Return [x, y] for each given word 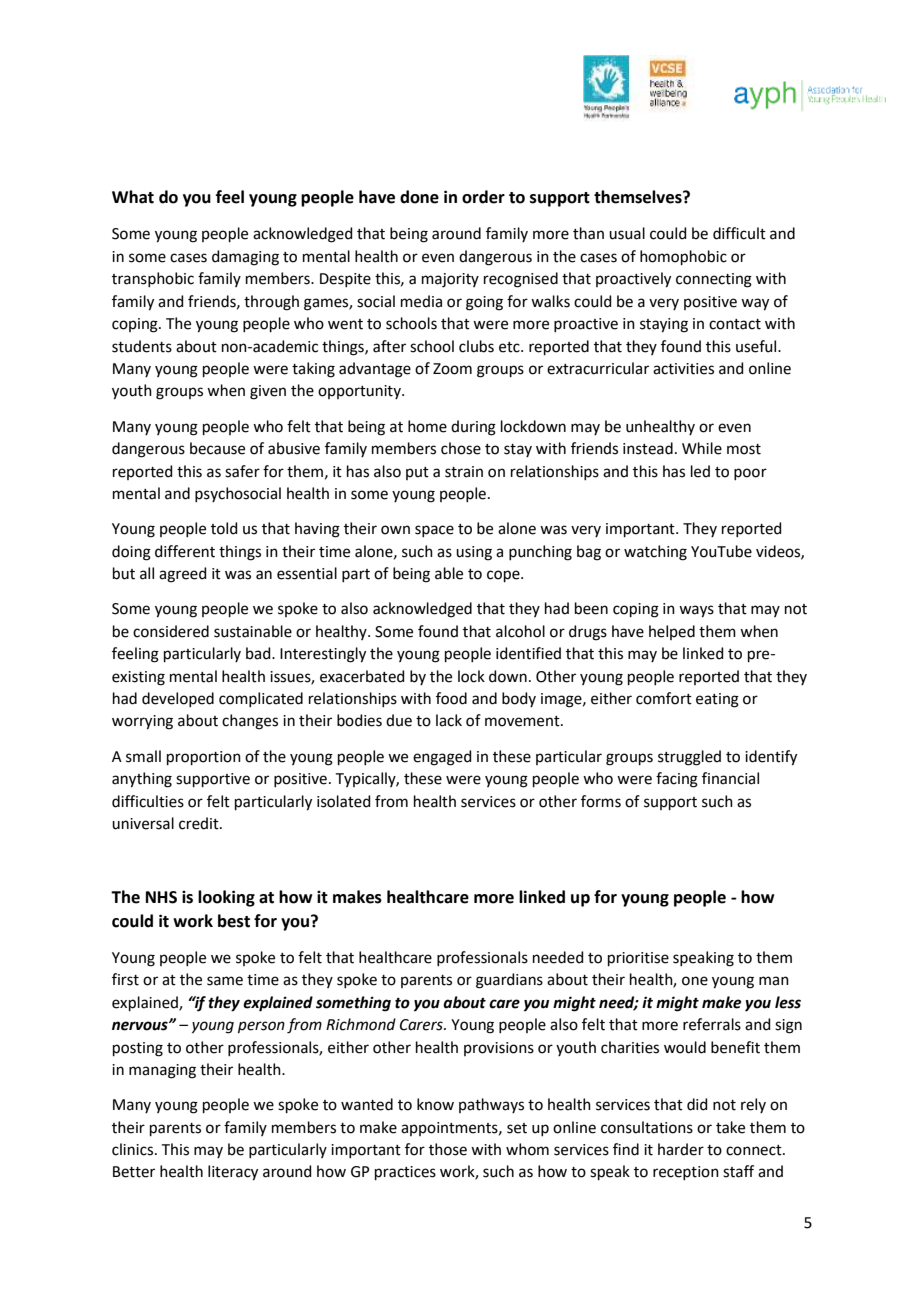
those [448, 1149]
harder [681, 1149]
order [483, 197]
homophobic [683, 257]
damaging [245, 258]
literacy [233, 1173]
